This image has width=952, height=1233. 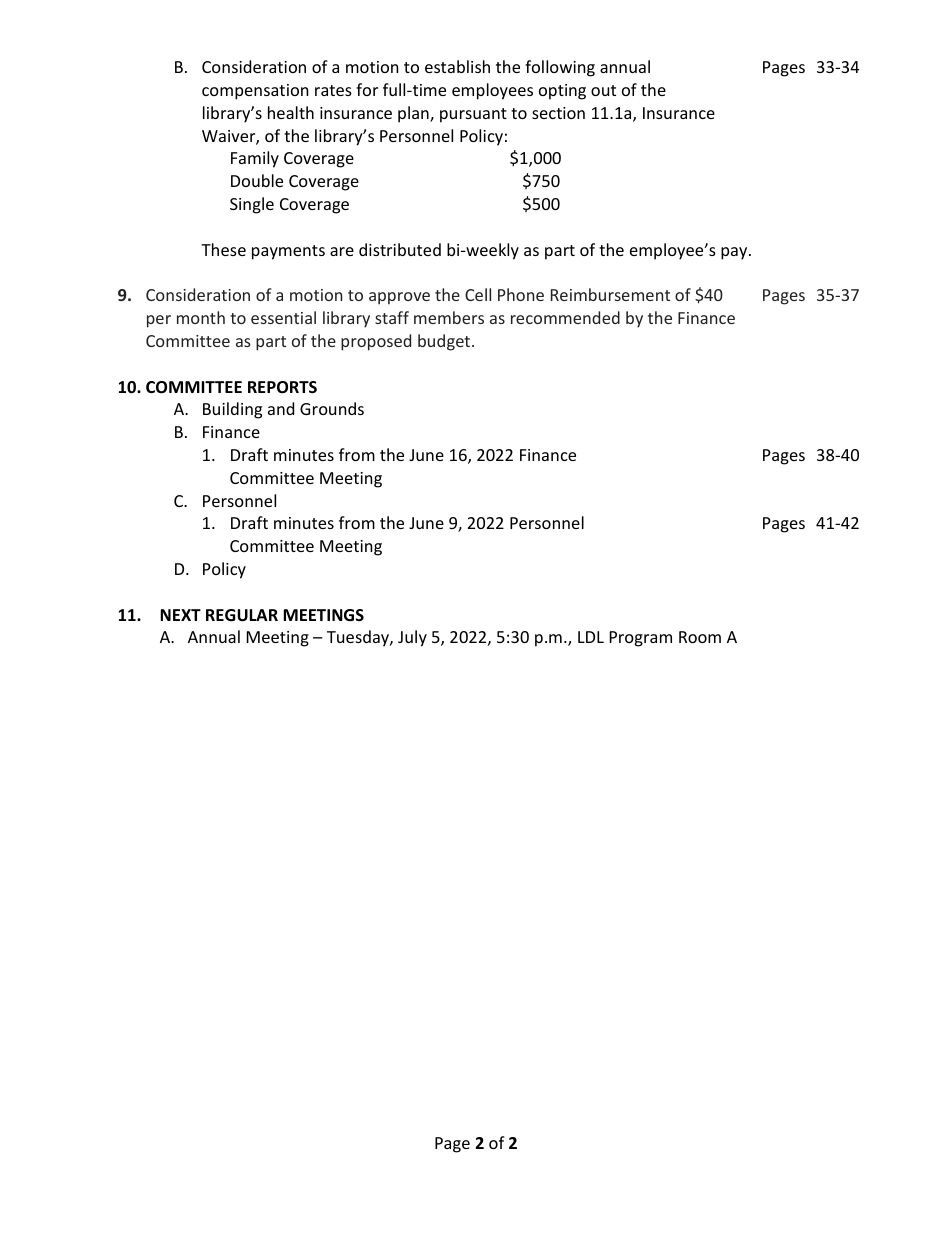 I want to click on Building, so click(x=232, y=410).
